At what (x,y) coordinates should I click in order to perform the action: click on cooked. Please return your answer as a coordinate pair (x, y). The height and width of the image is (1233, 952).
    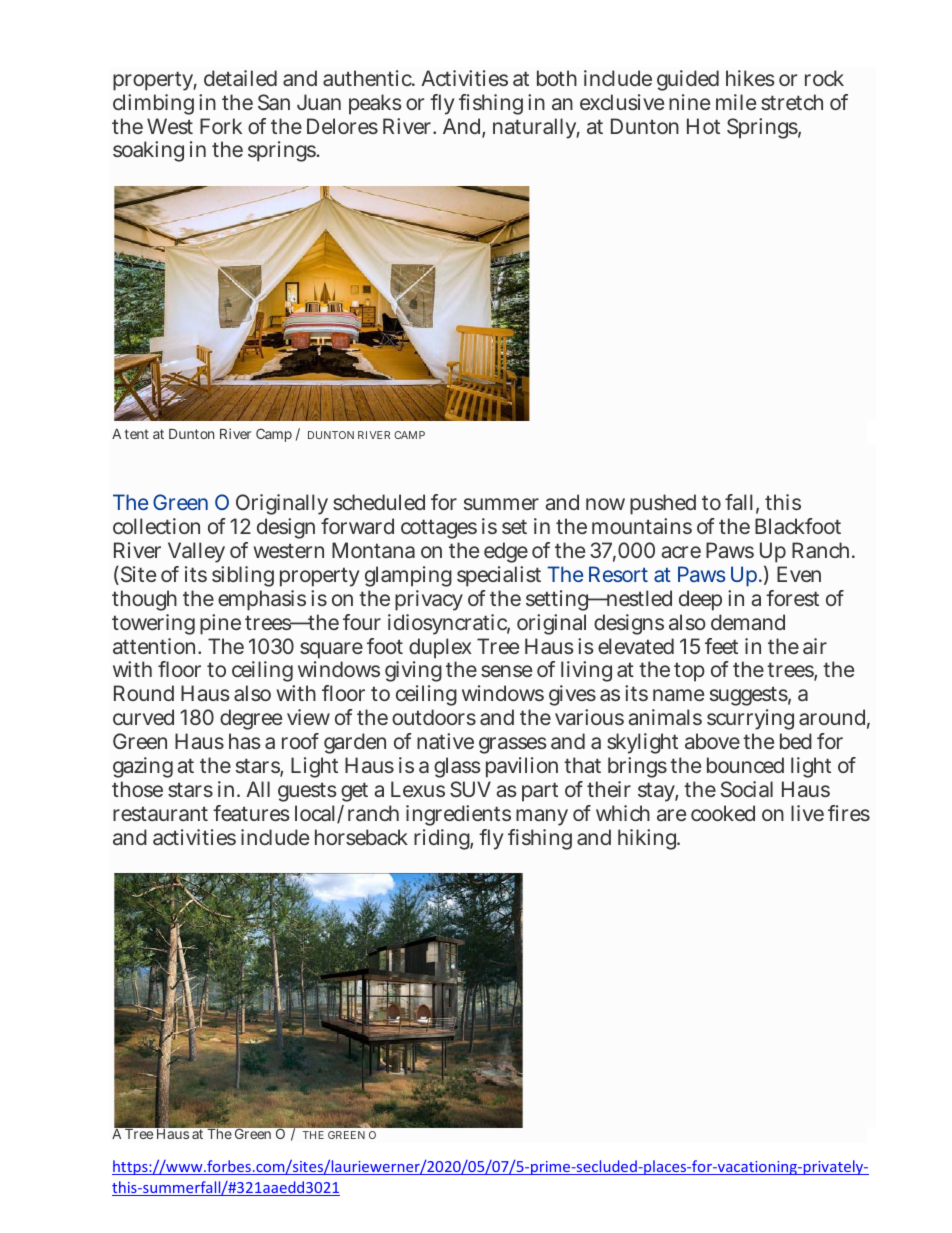
    Looking at the image, I should click on (723, 813).
